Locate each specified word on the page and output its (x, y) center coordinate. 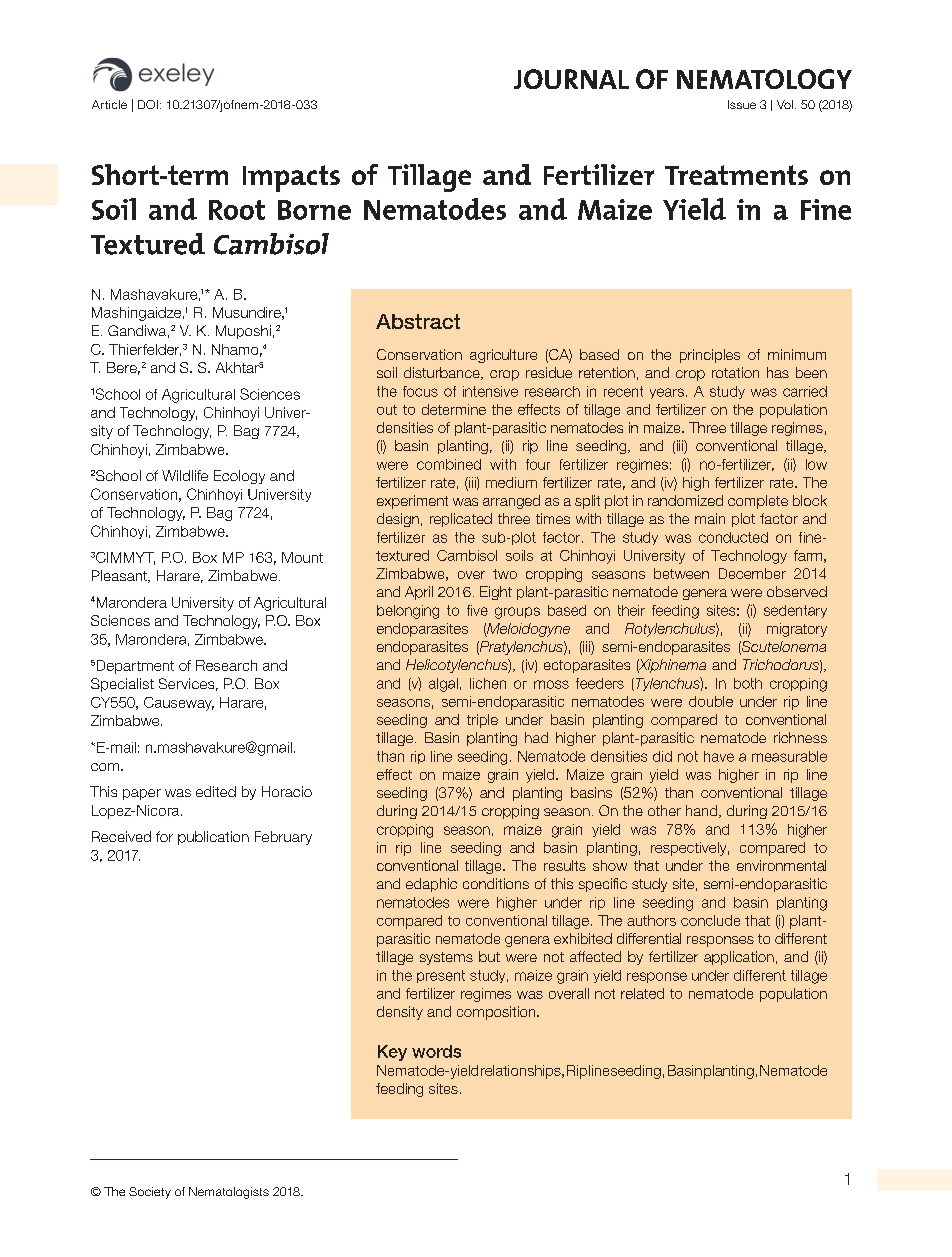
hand (703, 811)
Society (150, 1193)
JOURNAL (571, 79)
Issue (742, 104)
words (436, 1051)
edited (216, 791)
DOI (148, 104)
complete (758, 502)
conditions (496, 883)
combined (449, 464)
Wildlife (185, 475)
